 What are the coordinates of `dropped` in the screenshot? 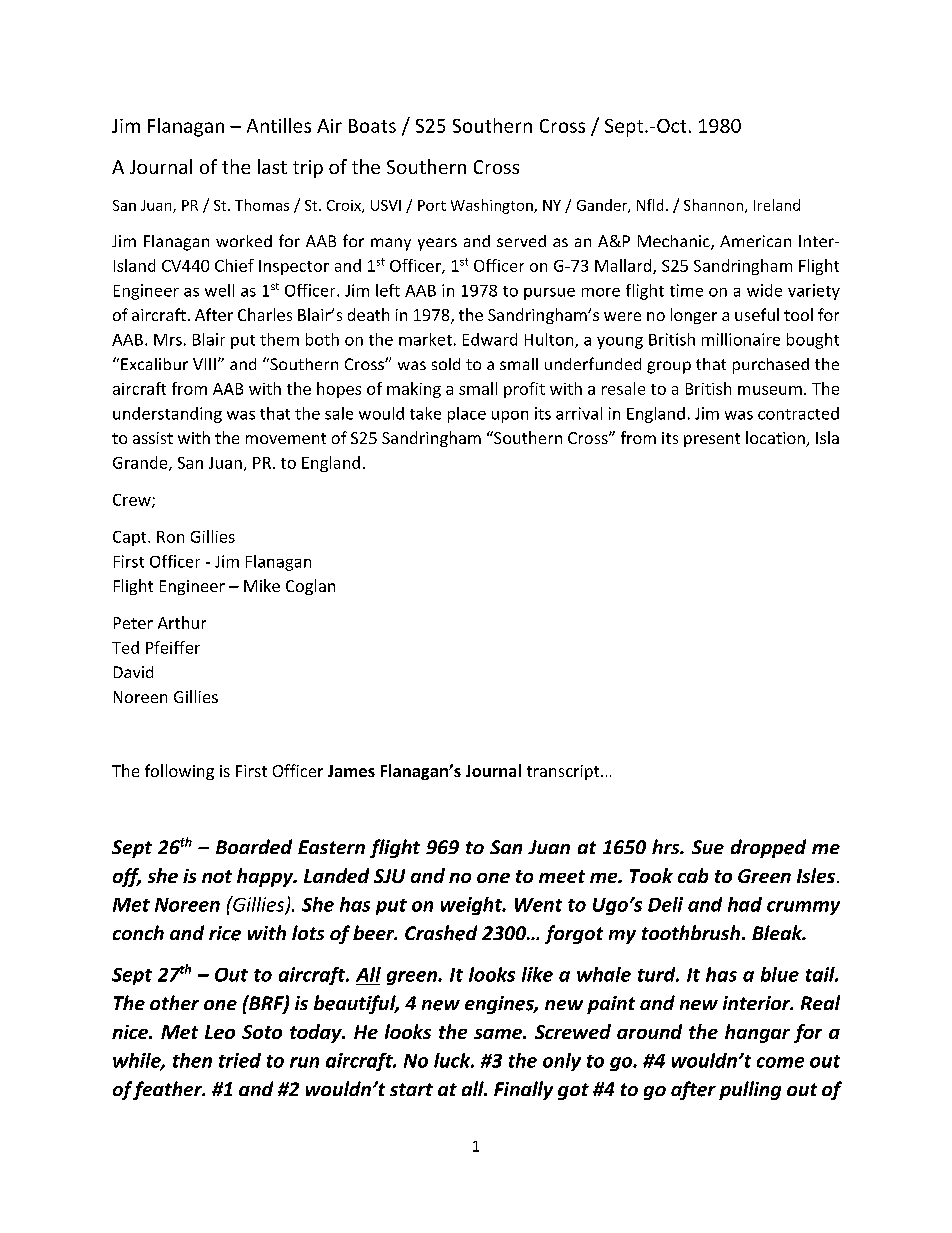 It's located at (768, 848).
